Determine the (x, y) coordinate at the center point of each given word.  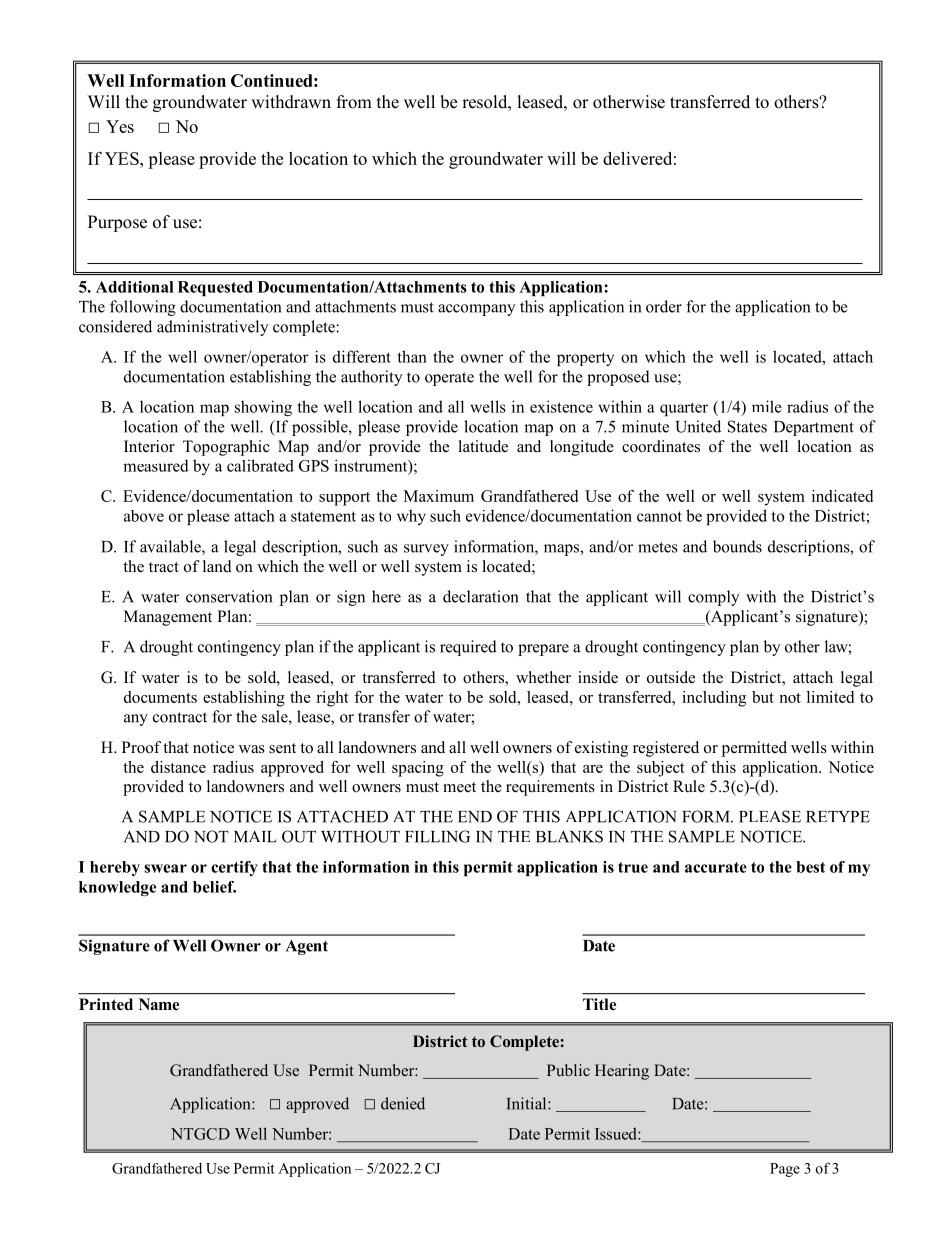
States (747, 426)
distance (178, 767)
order (664, 306)
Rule (689, 786)
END (475, 817)
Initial (528, 1103)
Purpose (117, 223)
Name (159, 1004)
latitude (483, 446)
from (354, 102)
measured (156, 465)
